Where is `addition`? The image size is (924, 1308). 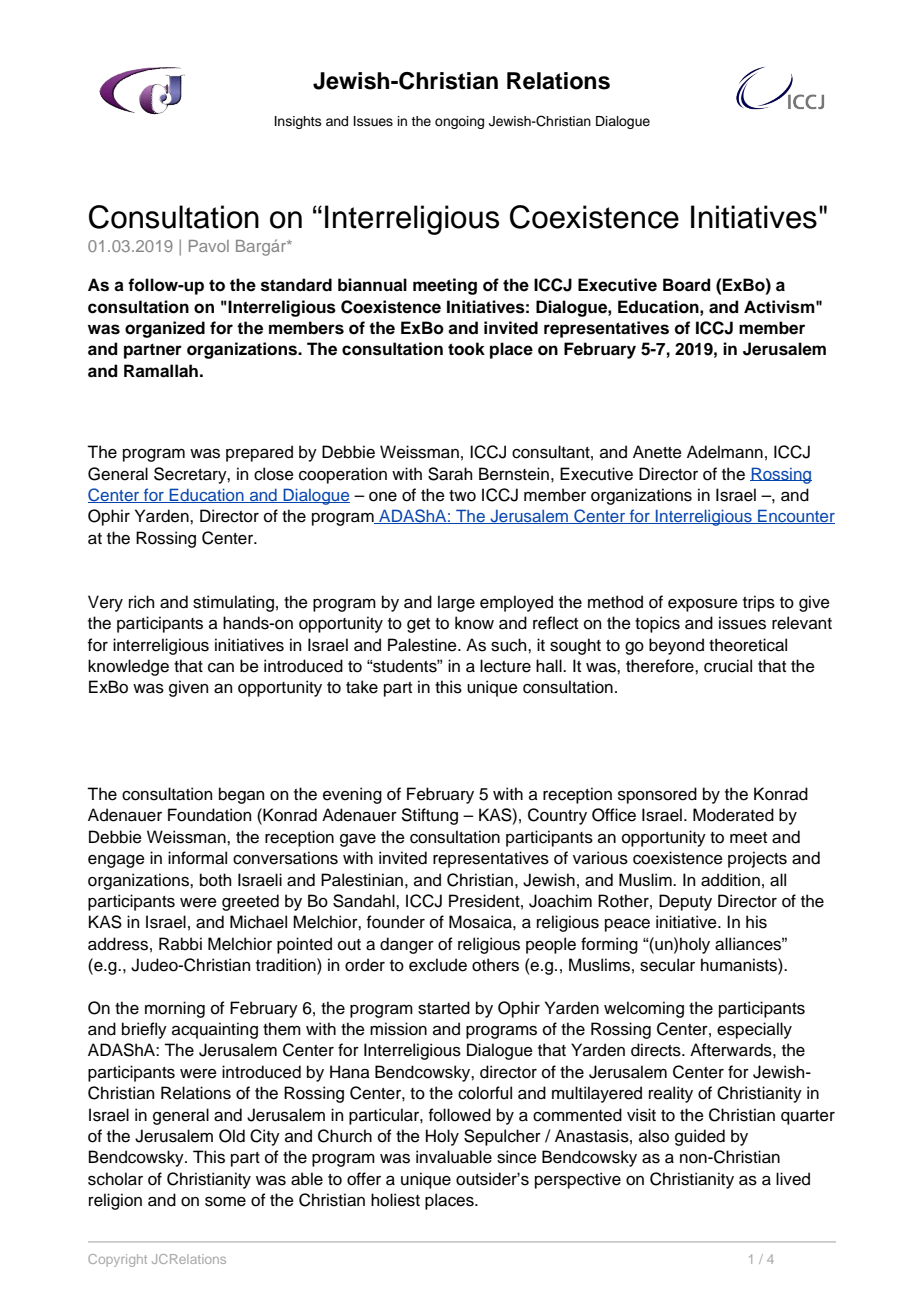
addition is located at coordinates (730, 880).
